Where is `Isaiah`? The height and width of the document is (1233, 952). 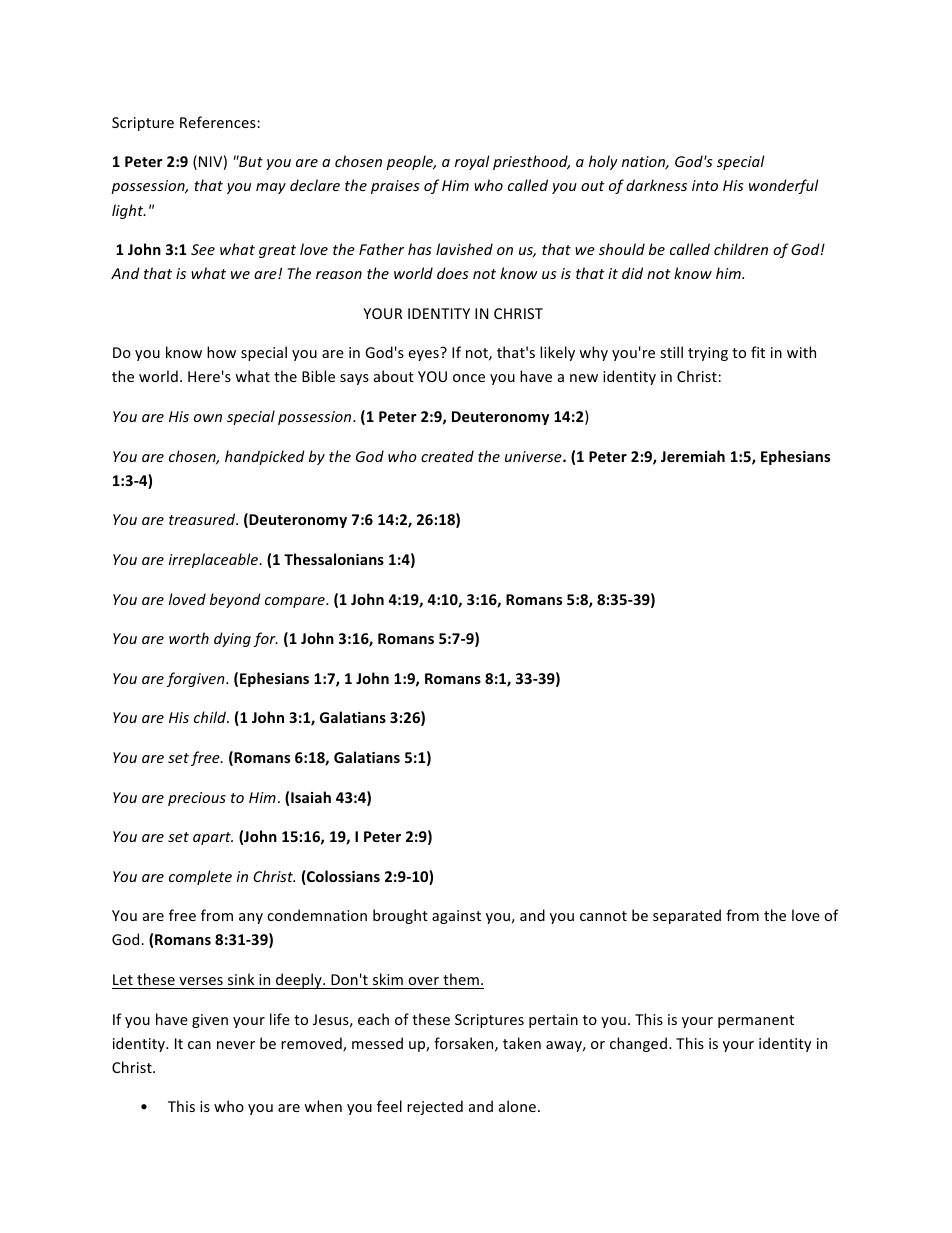
Isaiah is located at coordinates (311, 797).
